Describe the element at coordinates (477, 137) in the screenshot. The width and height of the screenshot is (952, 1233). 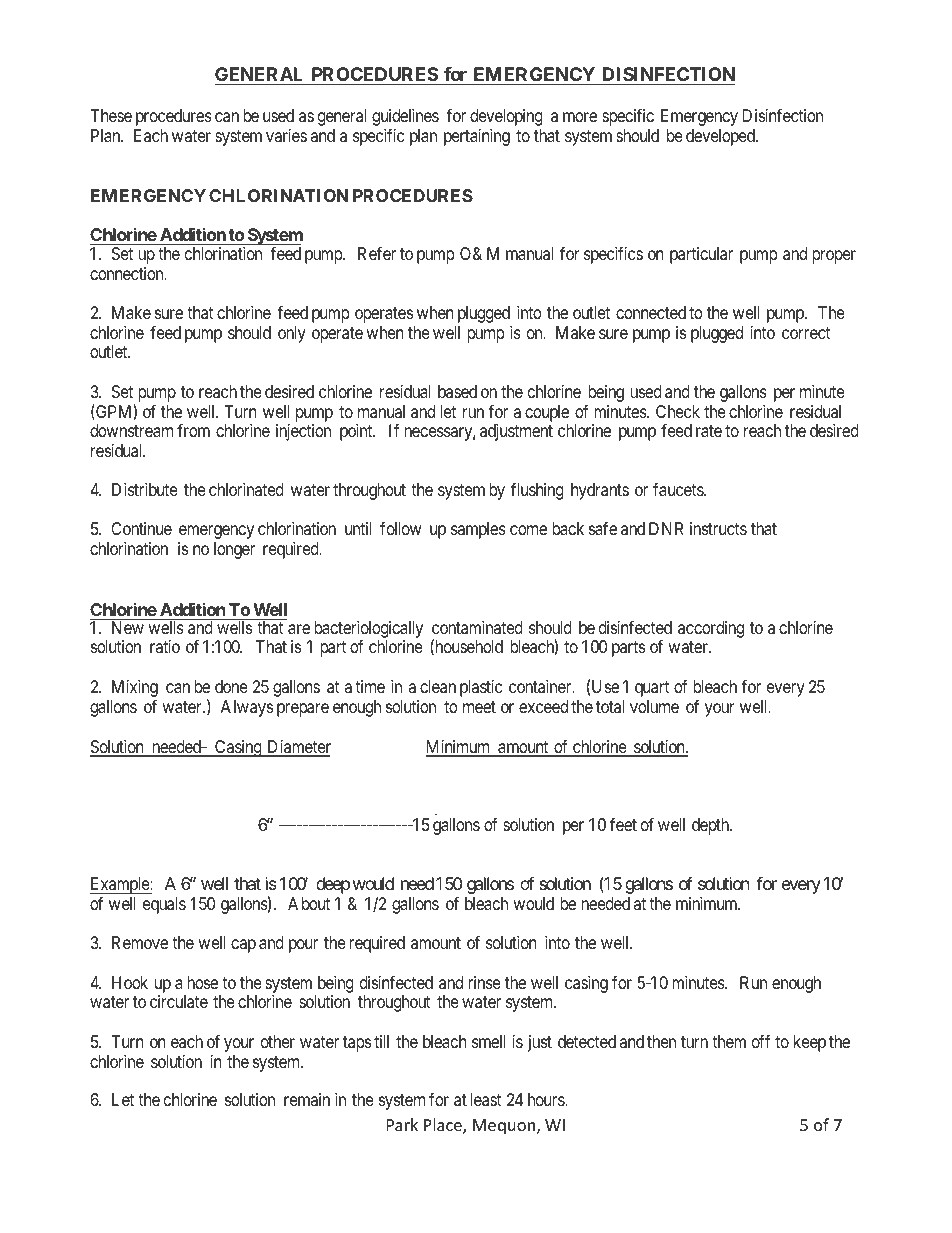
I see `pertaining` at that location.
